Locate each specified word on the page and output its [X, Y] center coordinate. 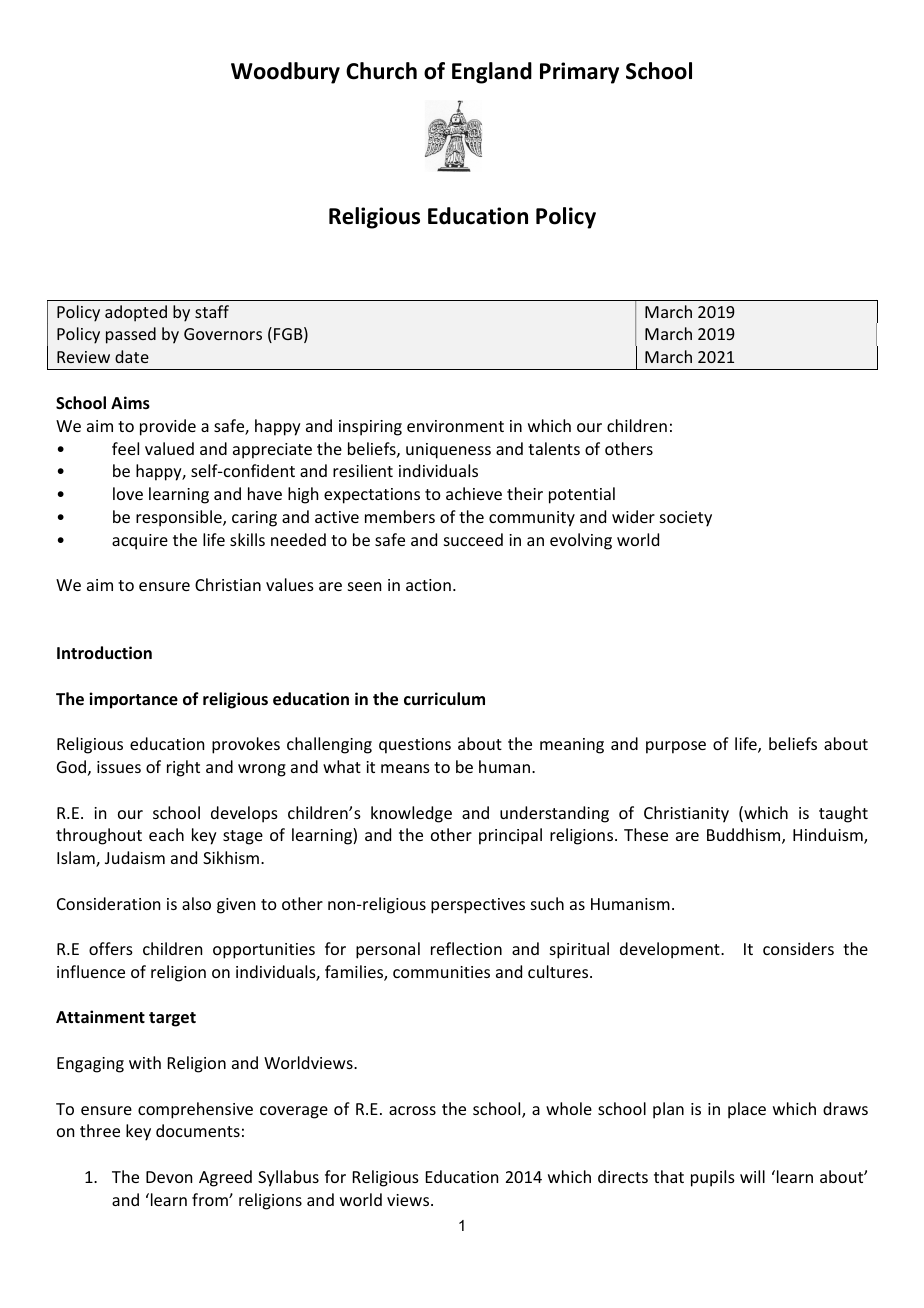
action [428, 585]
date [132, 356]
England [492, 73]
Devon [169, 1177]
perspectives [478, 906]
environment [455, 426]
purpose [676, 747]
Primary [579, 73]
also [196, 903]
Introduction [104, 653]
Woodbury [285, 73]
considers [798, 948]
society [686, 519]
